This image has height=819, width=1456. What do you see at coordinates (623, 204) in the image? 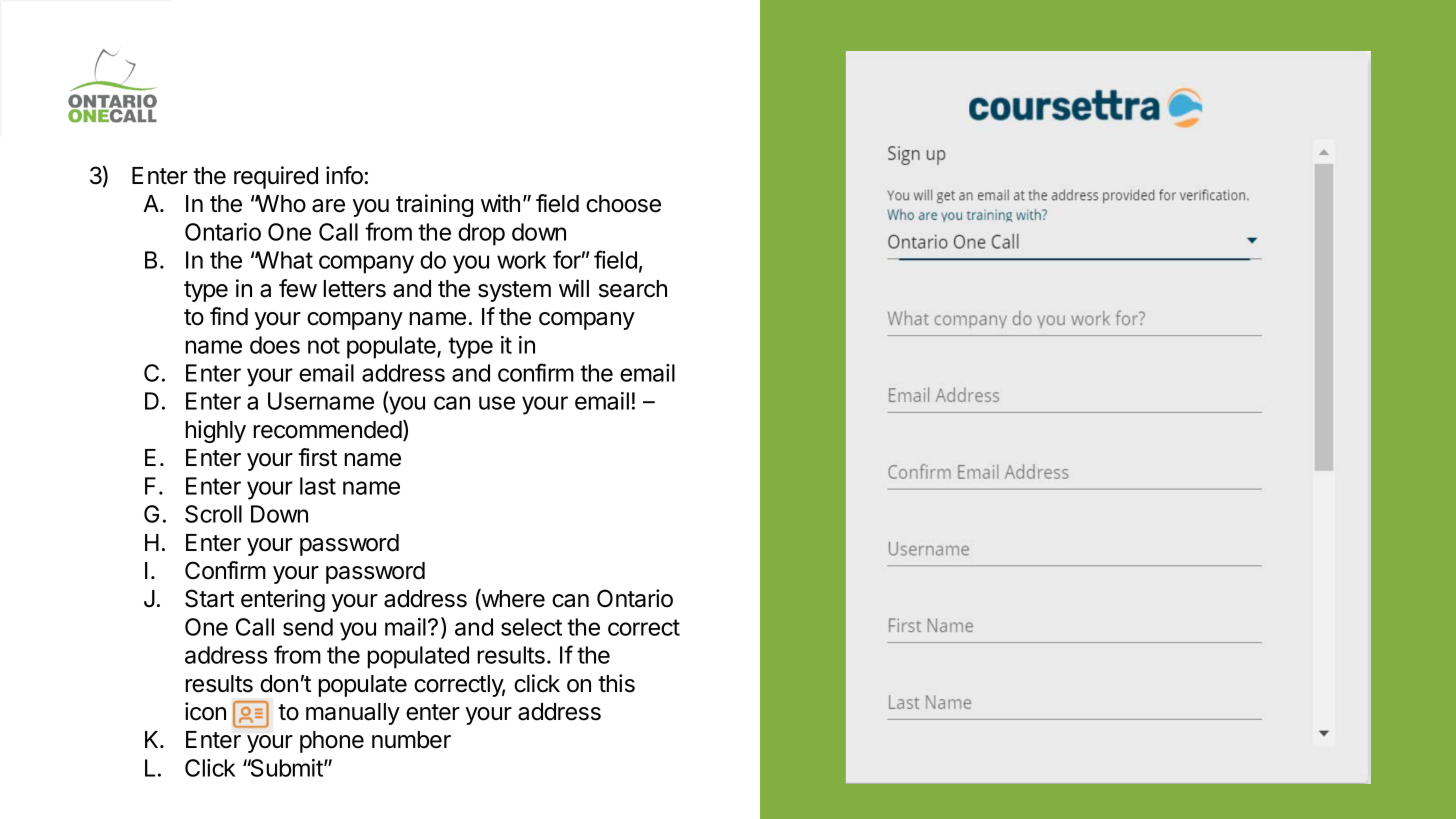
I see `choose` at bounding box center [623, 204].
